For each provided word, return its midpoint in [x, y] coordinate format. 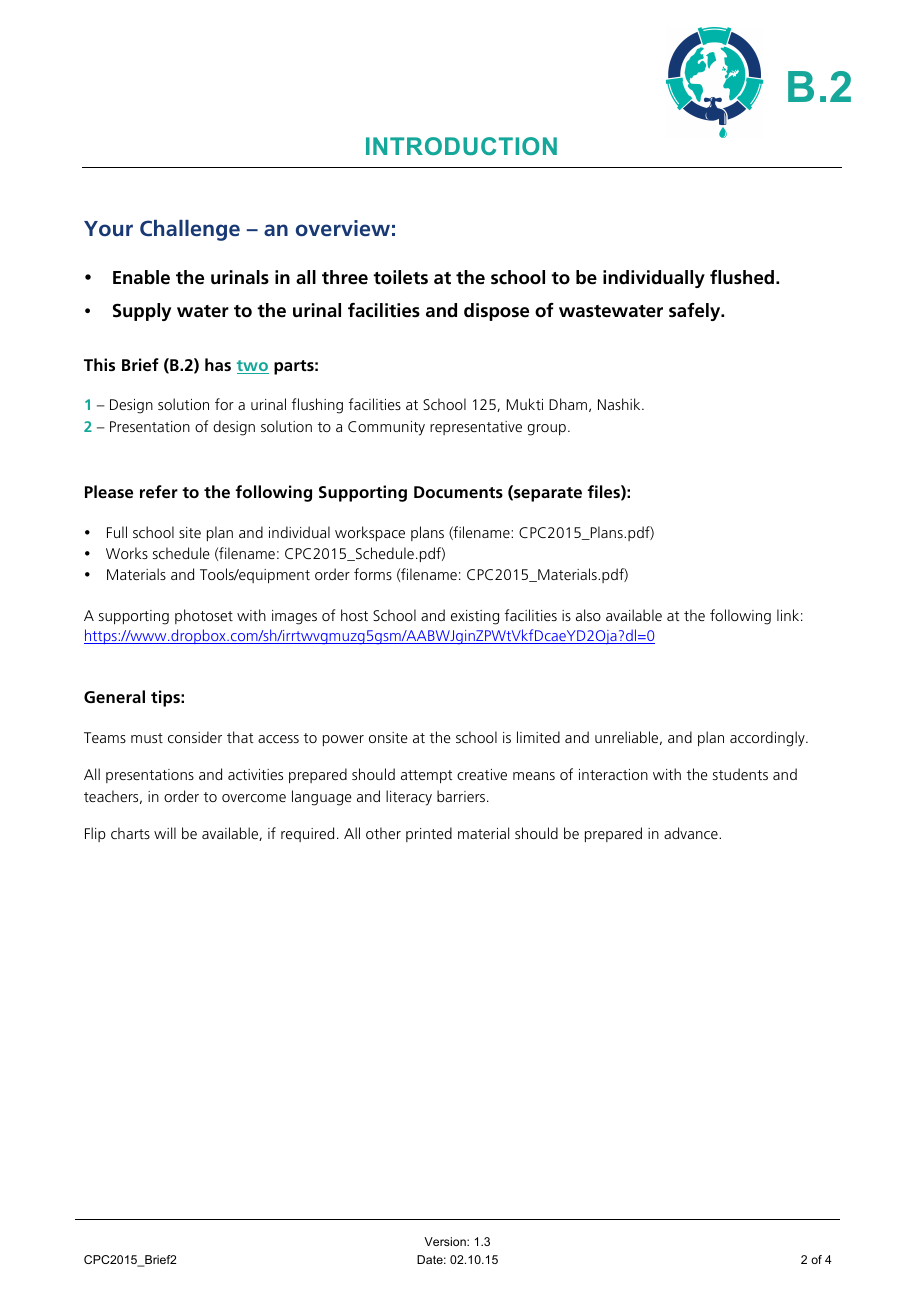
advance [692, 833]
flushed [742, 277]
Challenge [190, 230]
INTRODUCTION [461, 146]
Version [446, 1241]
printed [429, 834]
